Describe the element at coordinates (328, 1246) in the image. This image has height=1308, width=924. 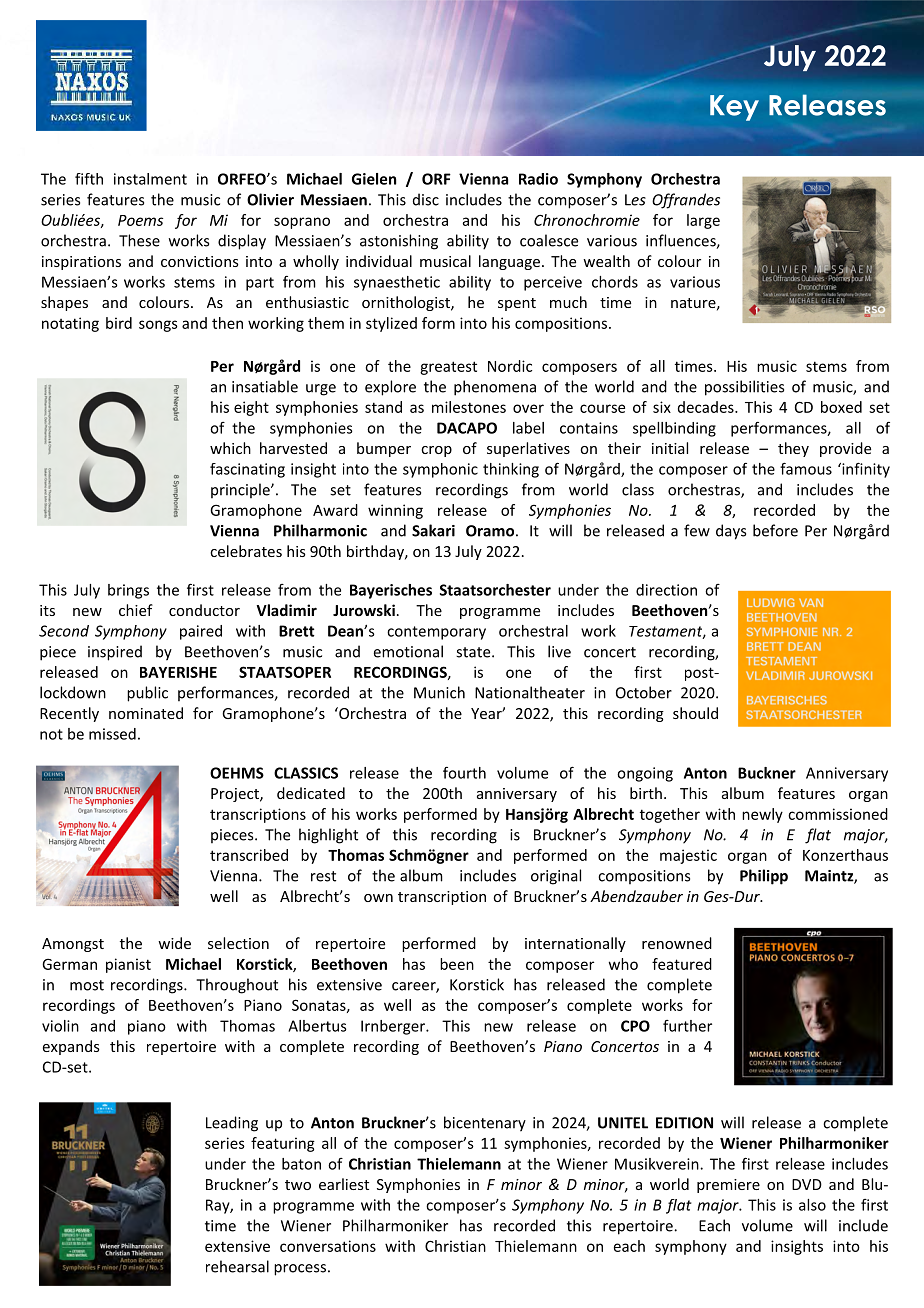
I see `conversations` at that location.
